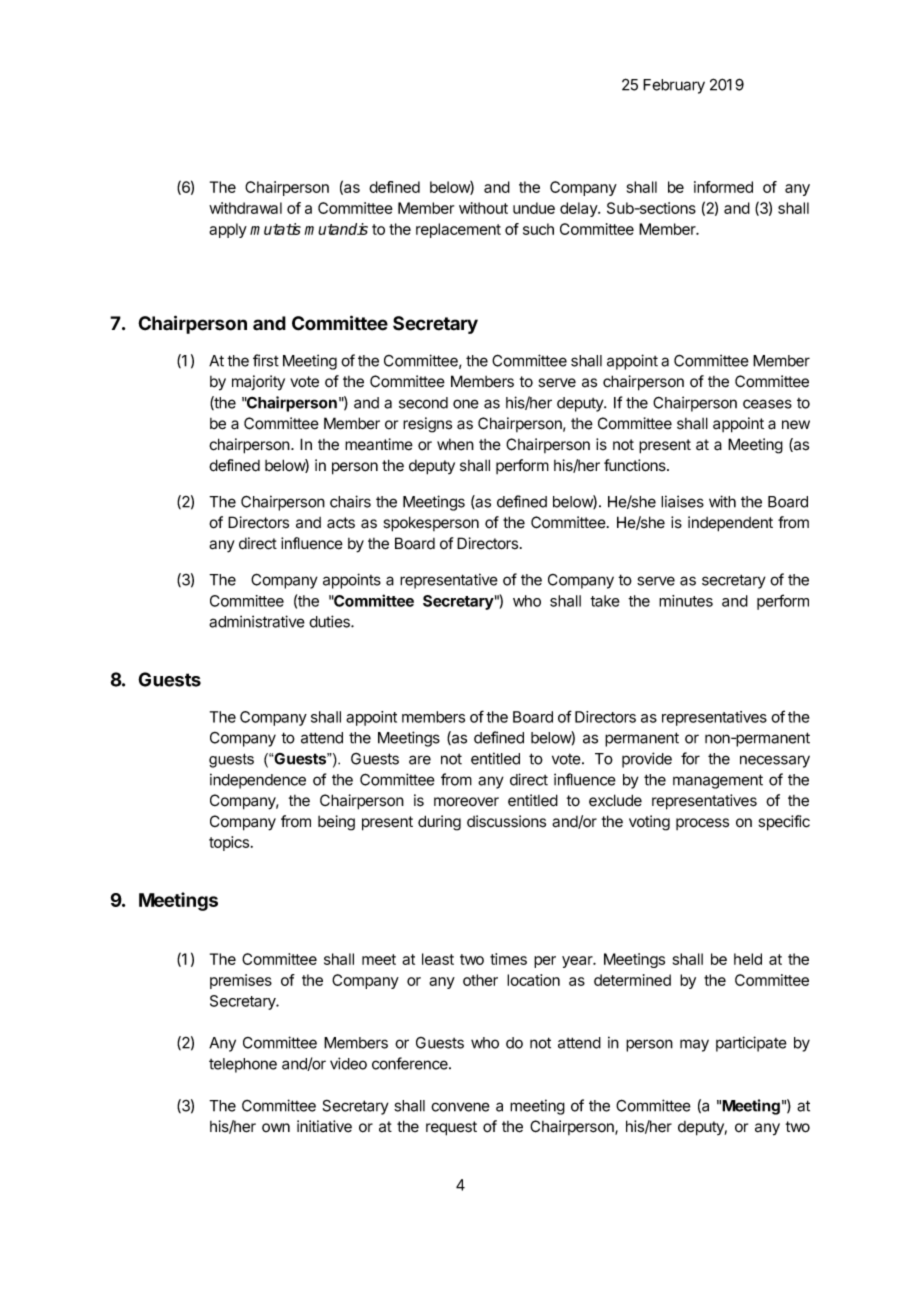 The height and width of the page is (1308, 924). Describe the element at coordinates (534, 208) in the page. I see `undue` at that location.
